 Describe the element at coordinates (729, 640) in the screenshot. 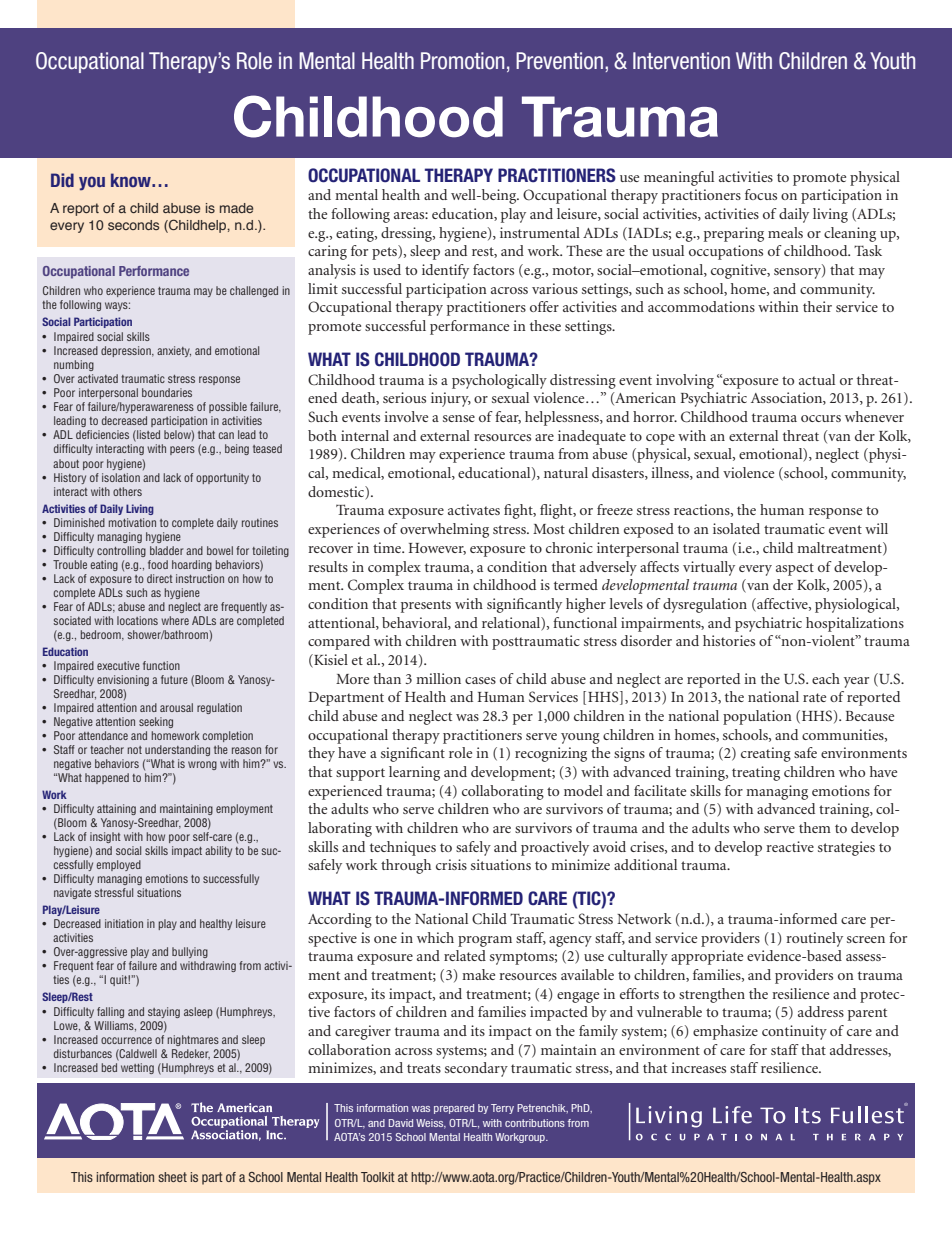

I see `histories` at that location.
